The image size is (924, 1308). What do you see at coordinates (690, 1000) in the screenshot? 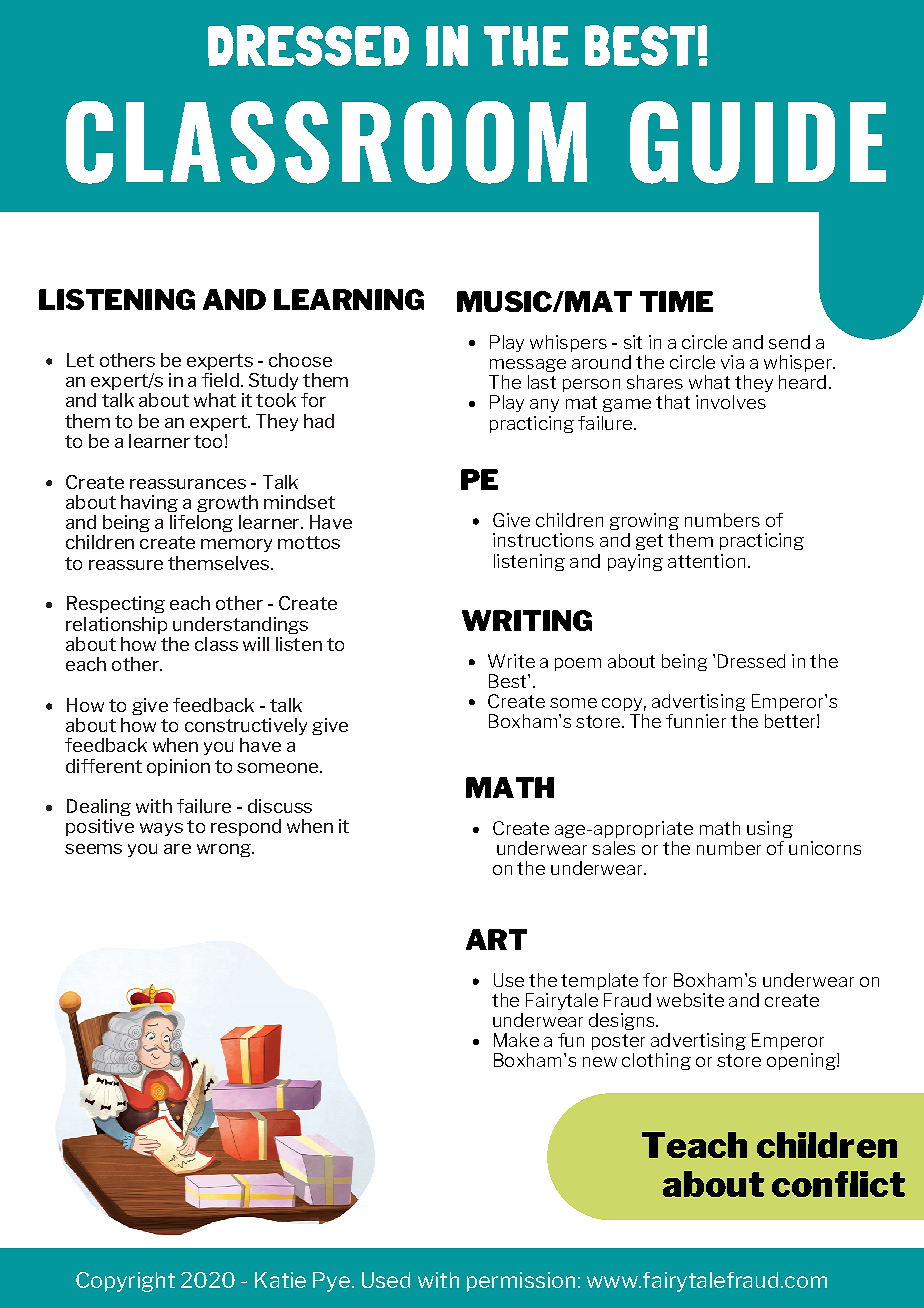
I see `website` at bounding box center [690, 1000].
